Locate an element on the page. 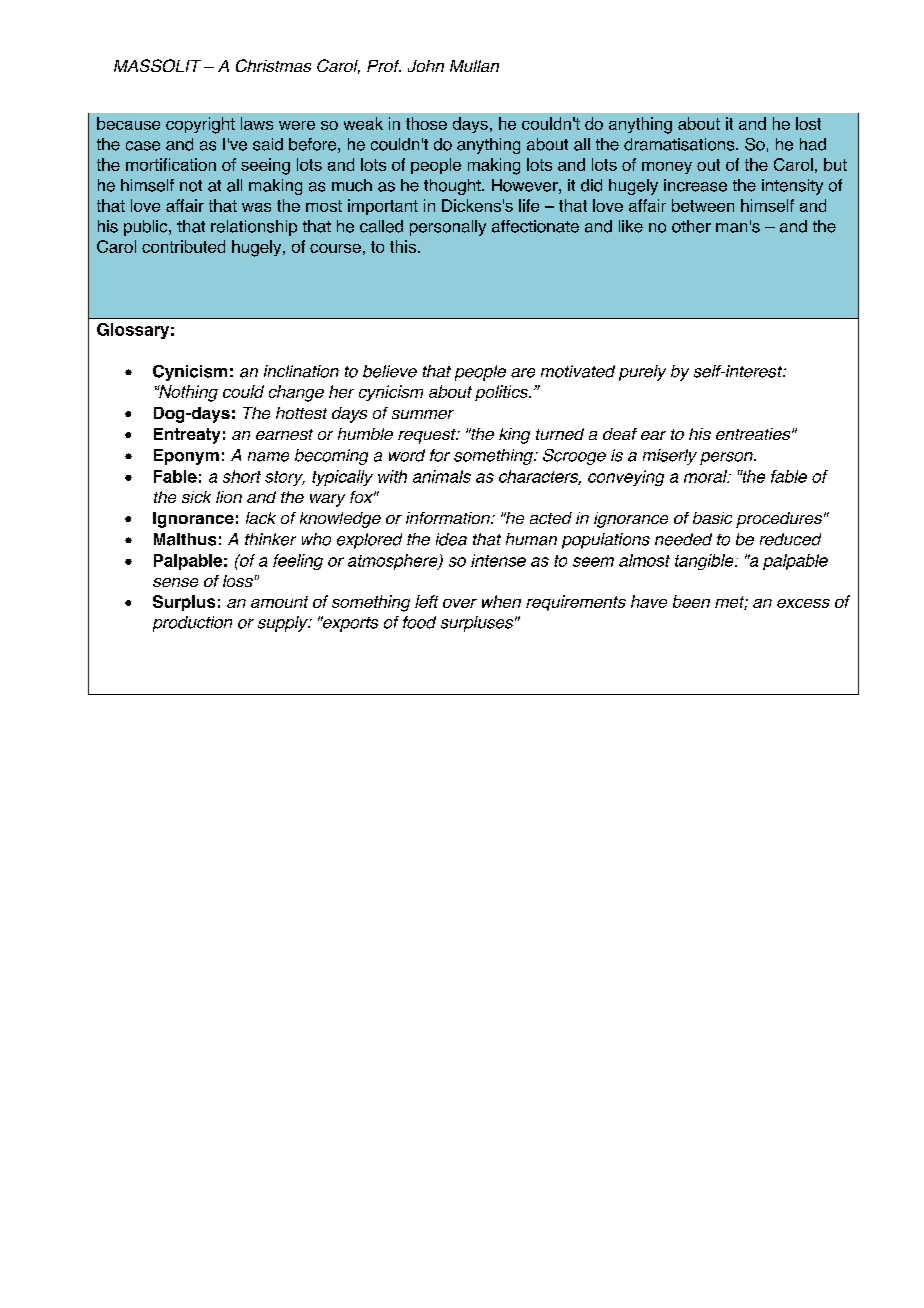 This image has height=1308, width=924. Entreaty is located at coordinates (187, 436).
